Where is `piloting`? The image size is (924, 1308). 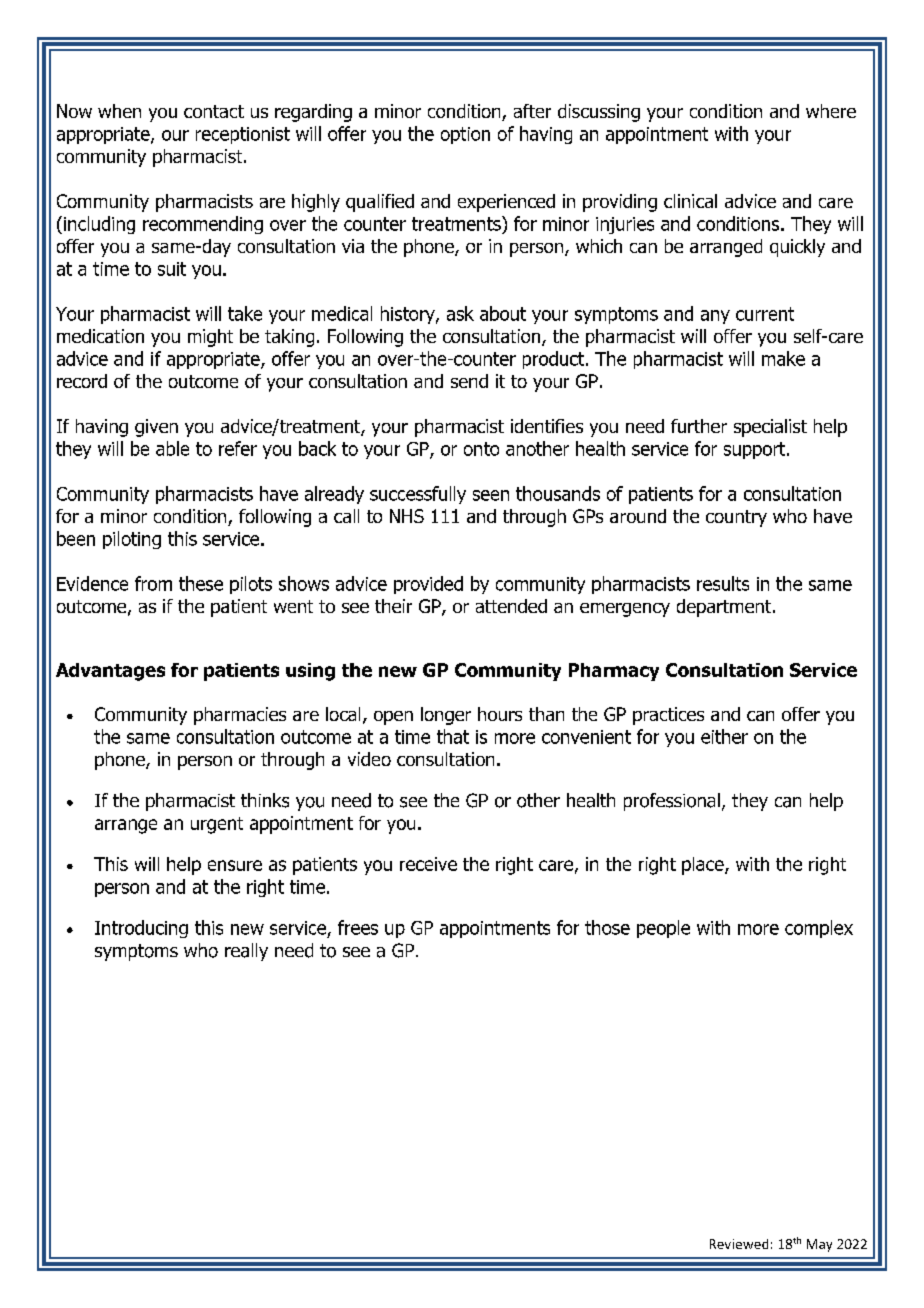
piloting is located at coordinates (132, 540).
